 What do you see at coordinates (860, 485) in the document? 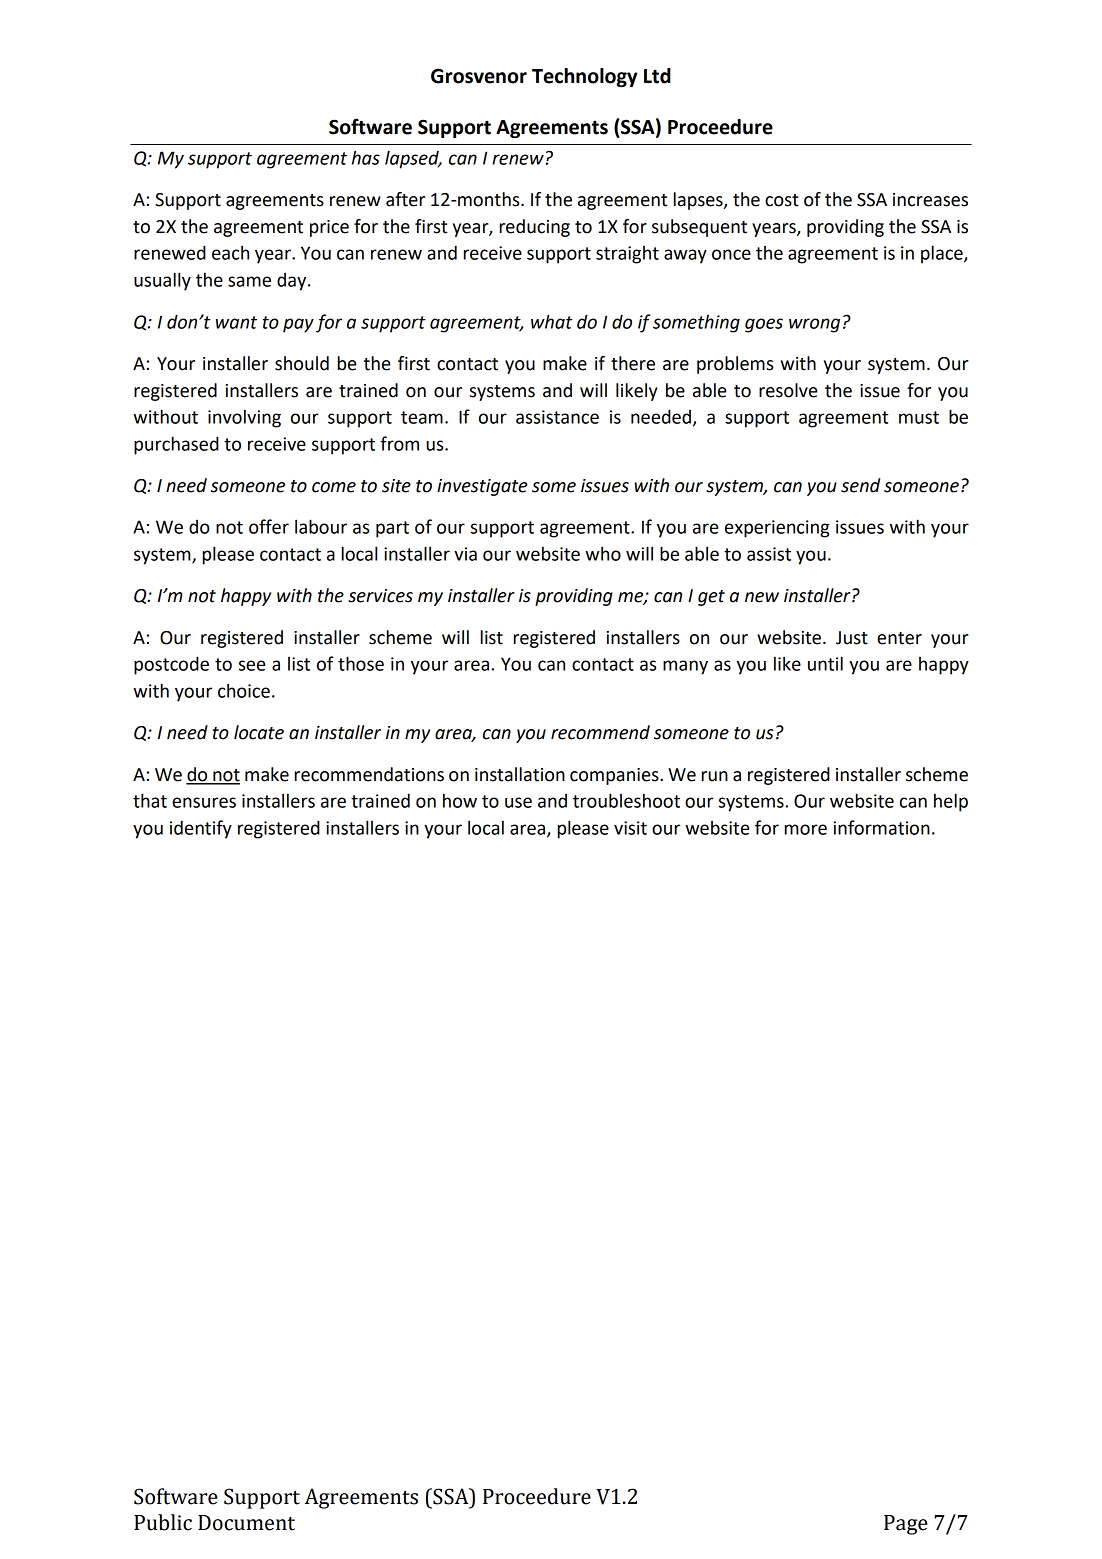
I see `send` at bounding box center [860, 485].
